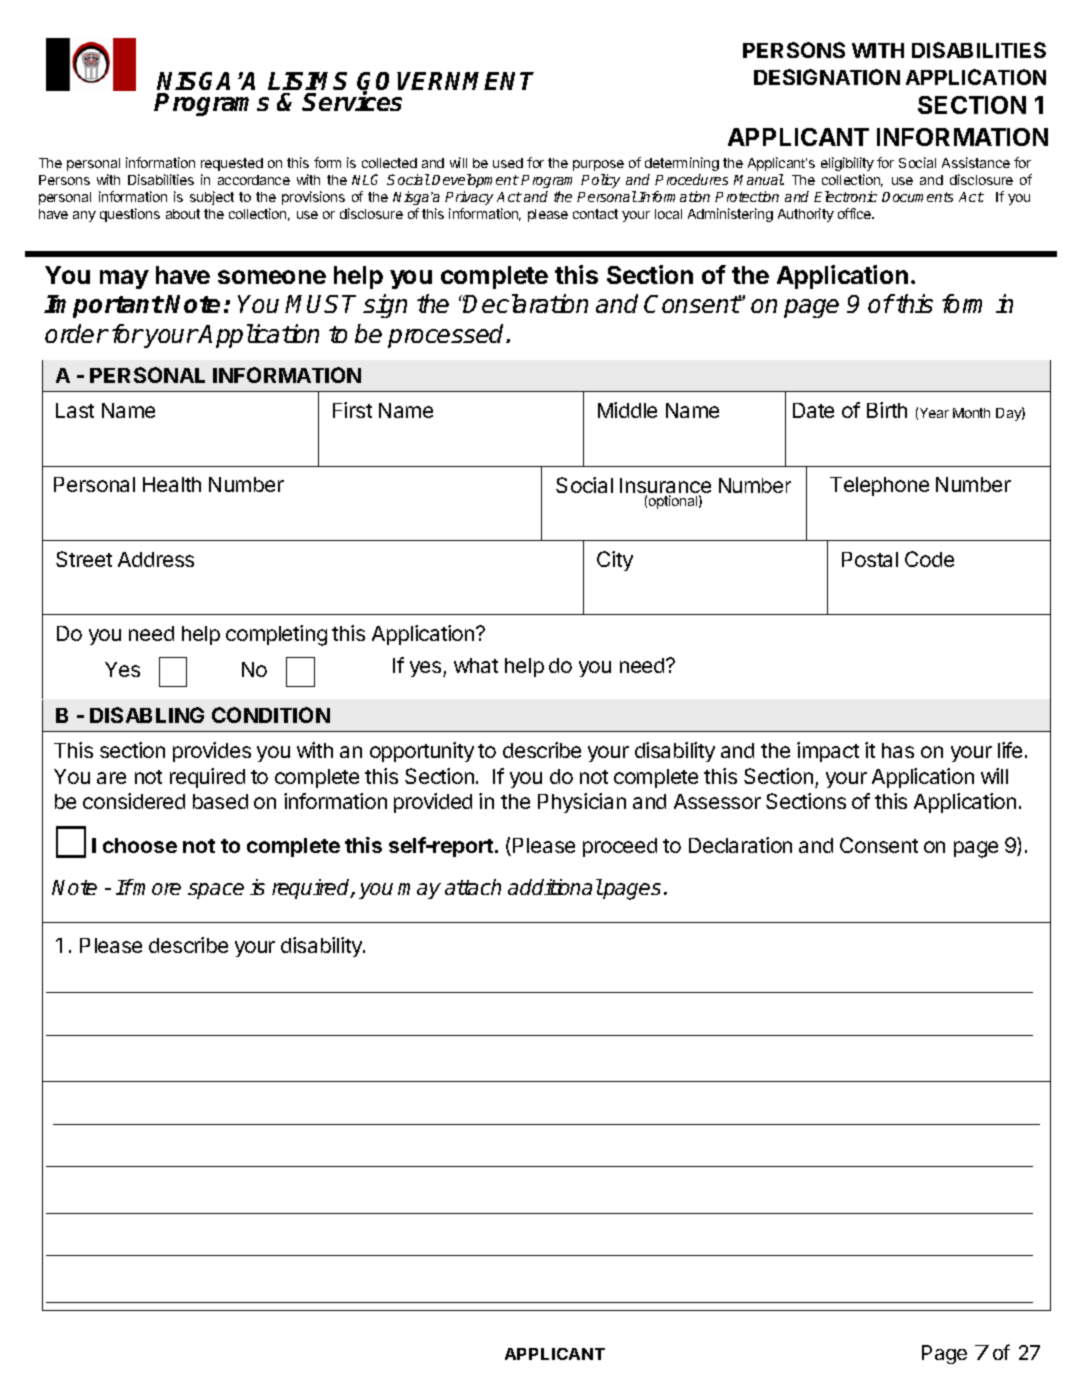  Describe the element at coordinates (665, 487) in the screenshot. I see `Insurance` at that location.
